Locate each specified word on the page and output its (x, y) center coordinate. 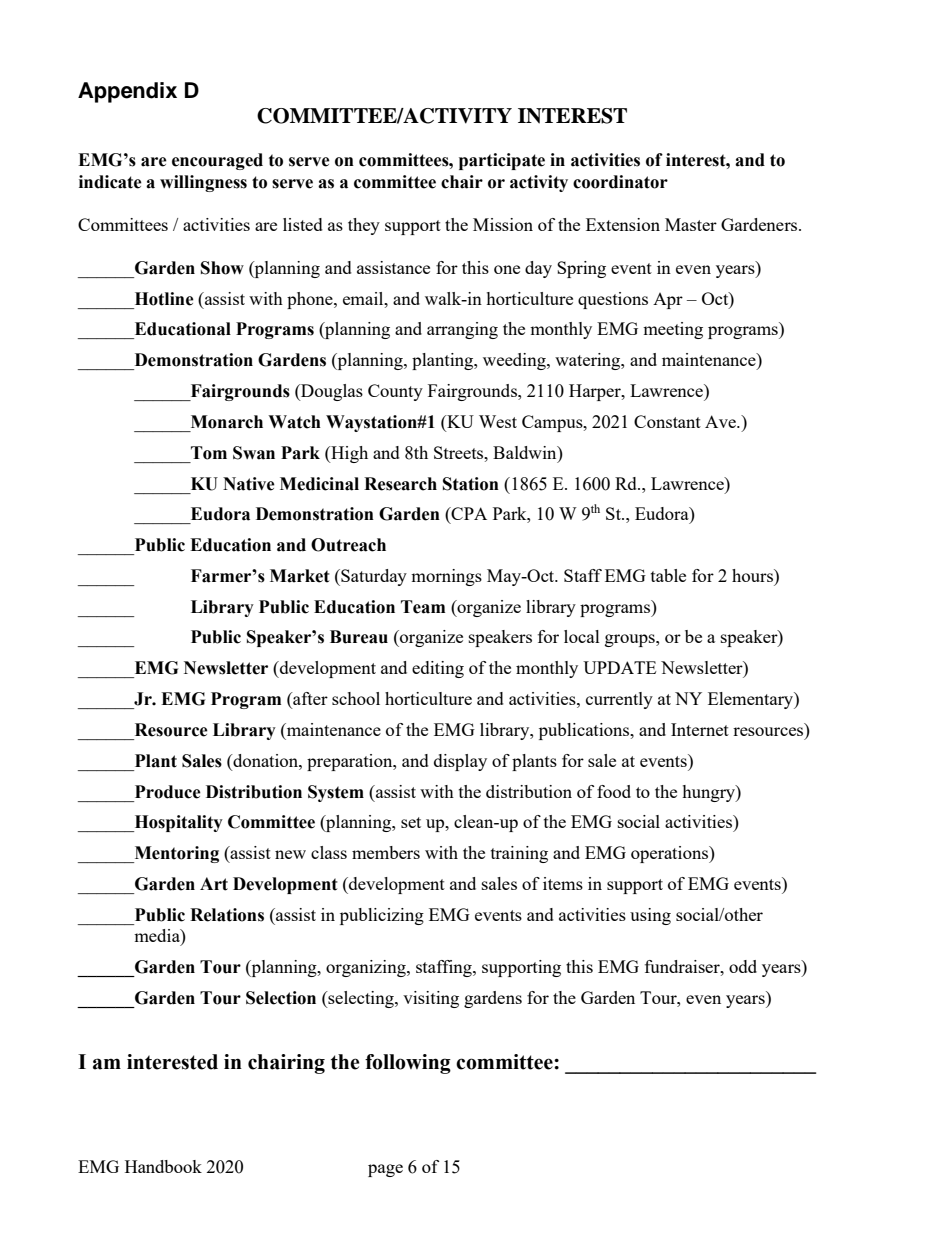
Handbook (163, 1166)
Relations (227, 915)
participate (502, 161)
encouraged (217, 161)
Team (423, 607)
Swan (254, 453)
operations (670, 854)
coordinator (620, 182)
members (386, 852)
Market (300, 576)
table (668, 575)
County (395, 392)
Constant (667, 421)
